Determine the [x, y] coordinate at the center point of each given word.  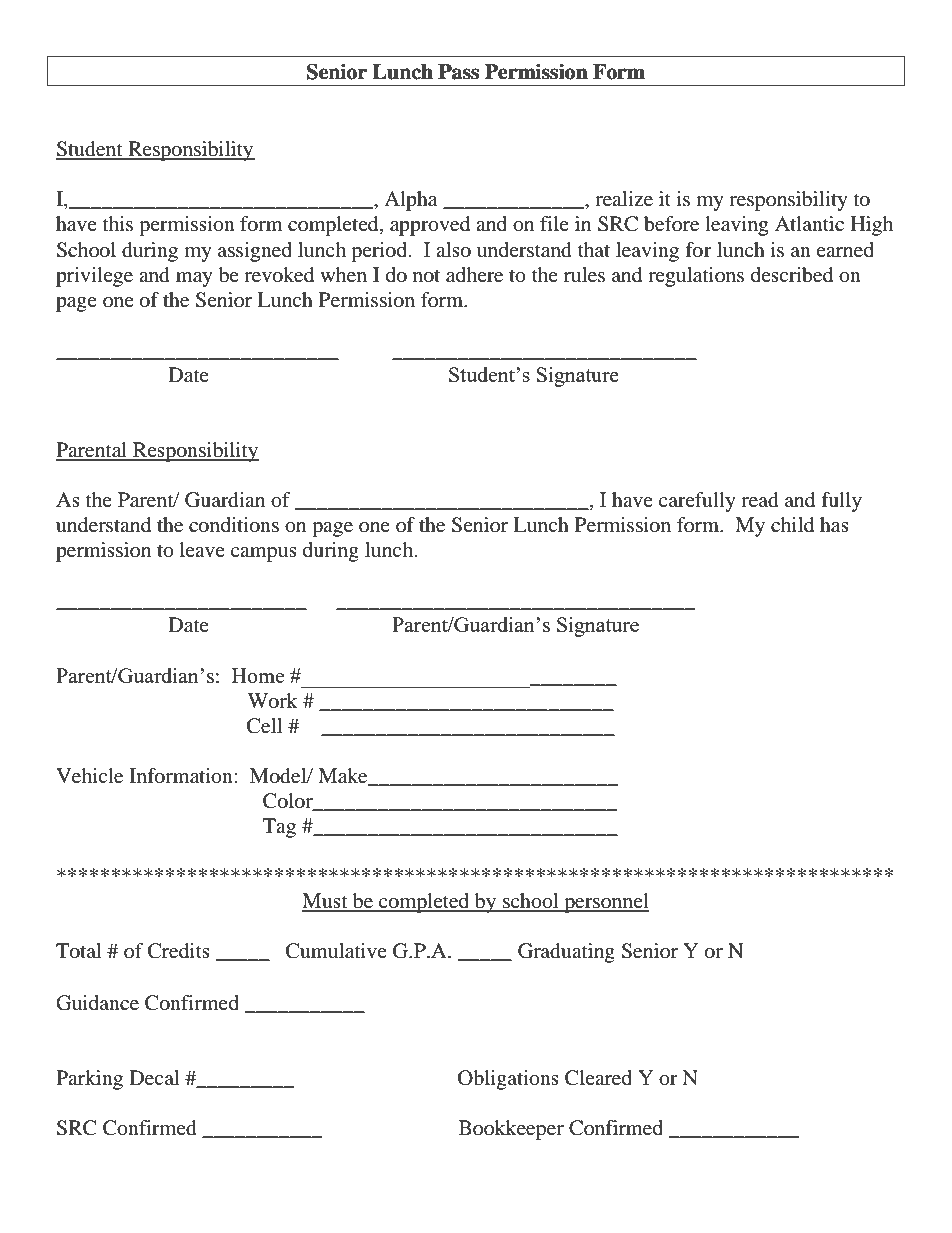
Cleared [598, 1078]
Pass [458, 72]
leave [202, 549]
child [792, 525]
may [194, 279]
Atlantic [809, 223]
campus [264, 554]
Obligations [508, 1080]
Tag [279, 828]
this [118, 223]
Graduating [566, 953]
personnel [605, 903]
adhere [474, 275]
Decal [154, 1078]
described [792, 275]
